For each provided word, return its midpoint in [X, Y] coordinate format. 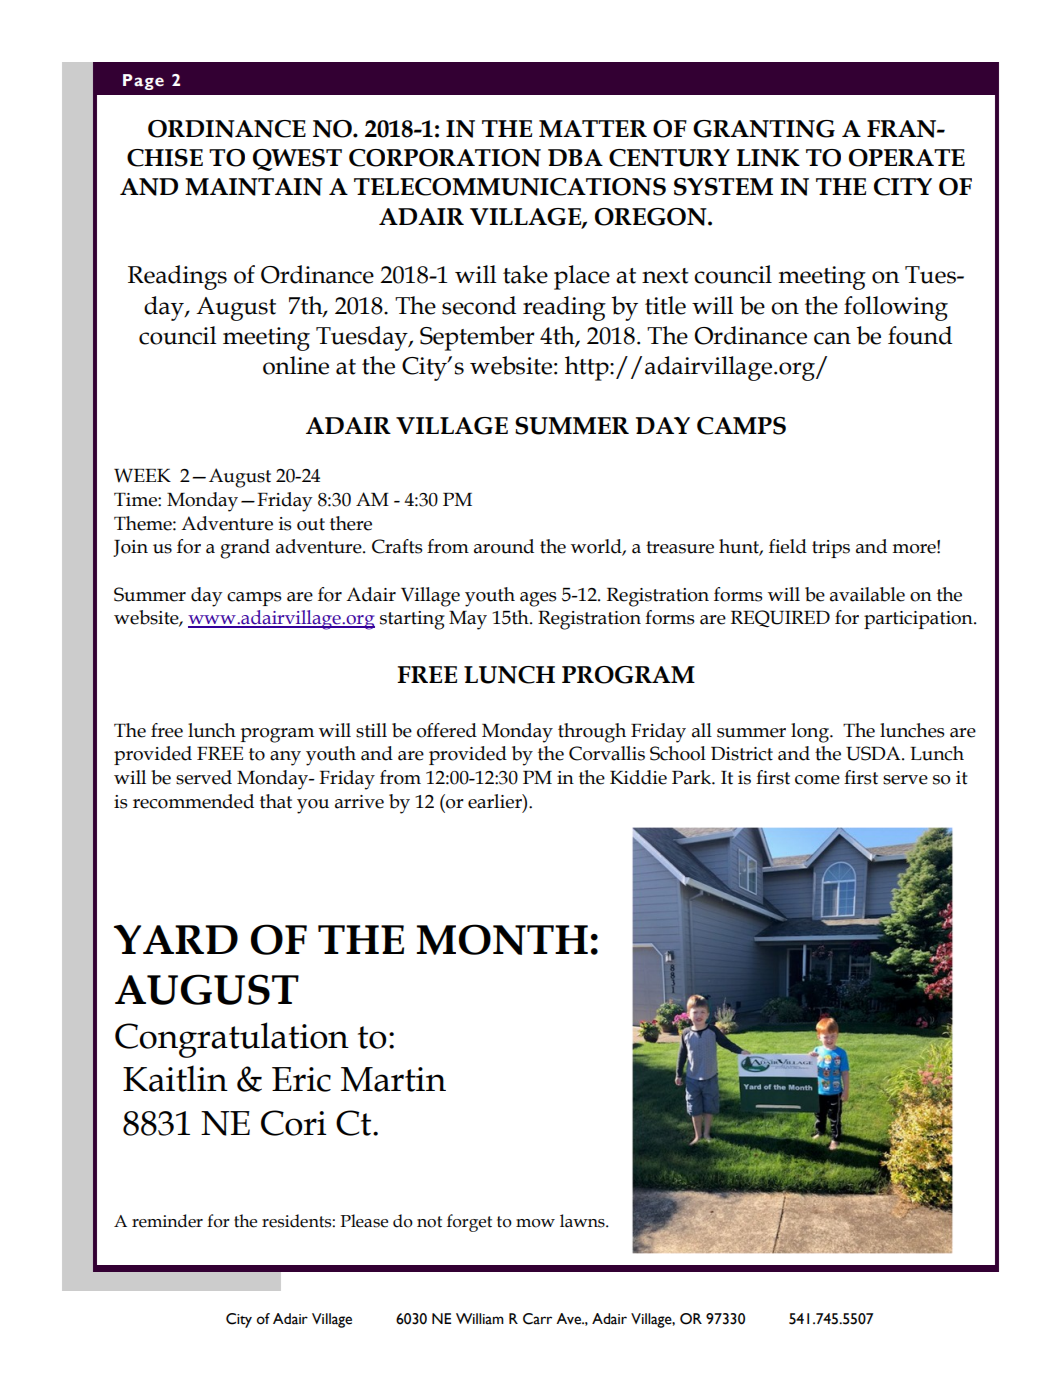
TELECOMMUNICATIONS [510, 187]
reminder [167, 1221]
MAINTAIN [254, 187]
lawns [583, 1221]
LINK [768, 158]
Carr [537, 1319]
